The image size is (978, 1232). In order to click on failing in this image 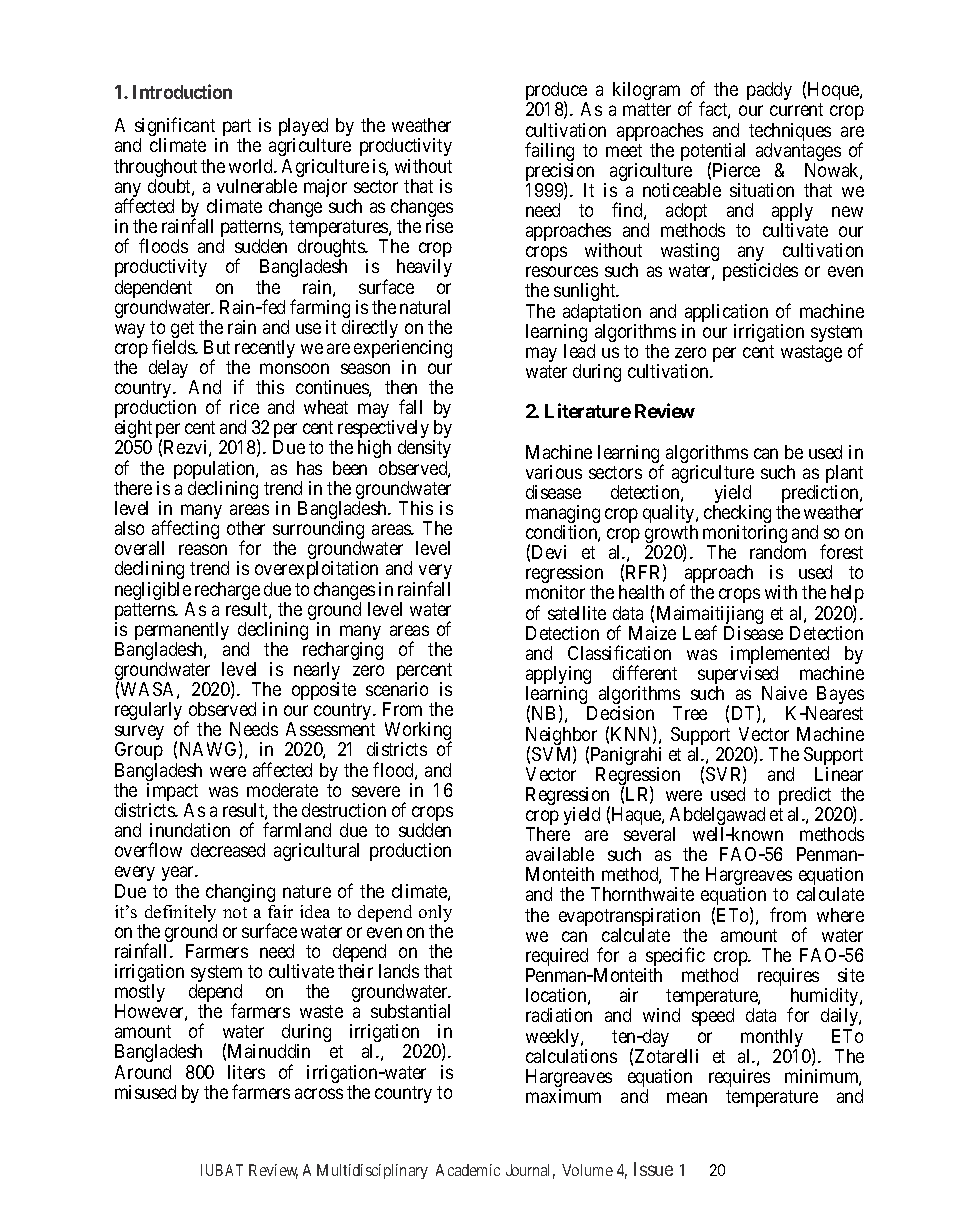, I will do `click(549, 153)`.
